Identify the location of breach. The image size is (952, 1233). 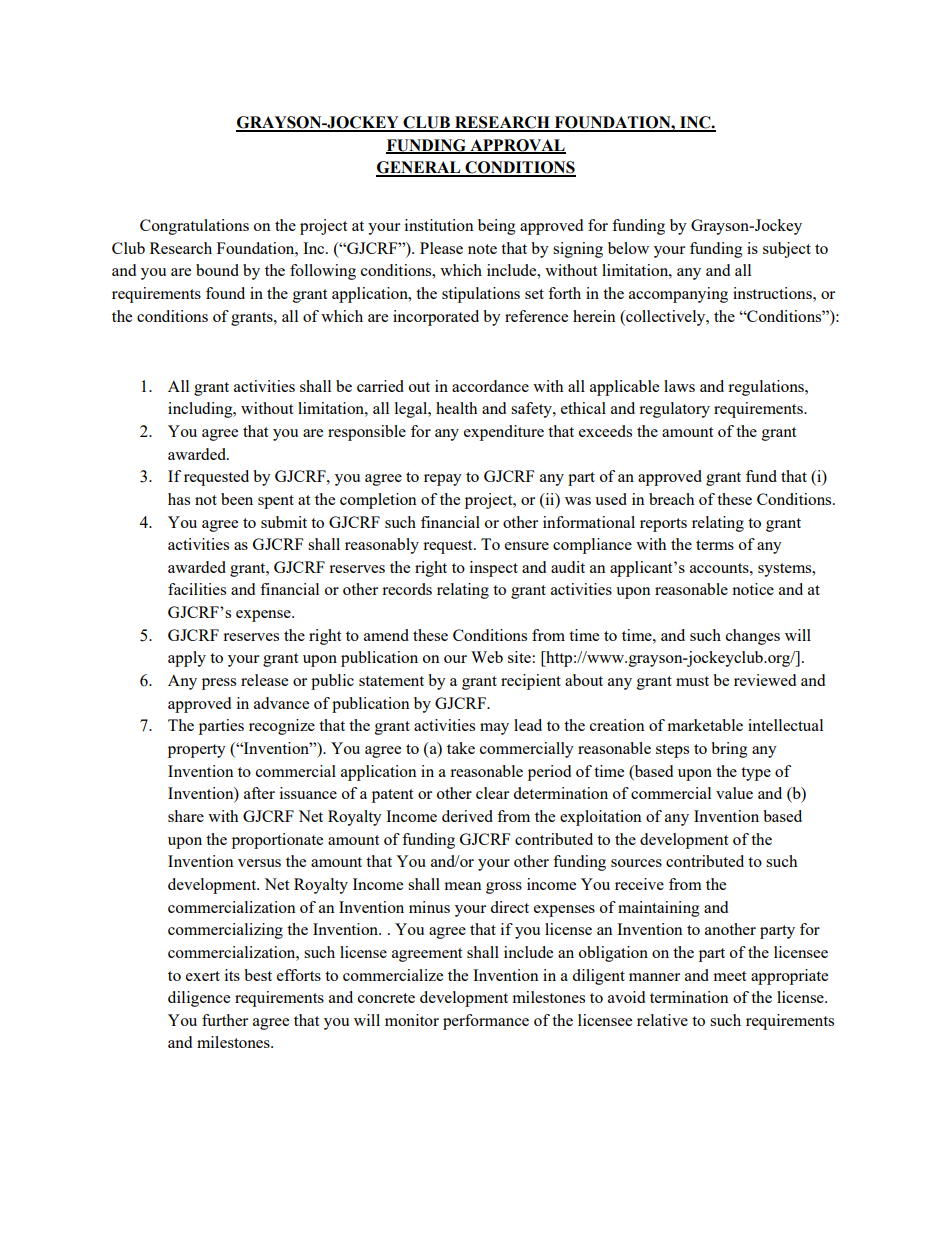
(671, 499).
